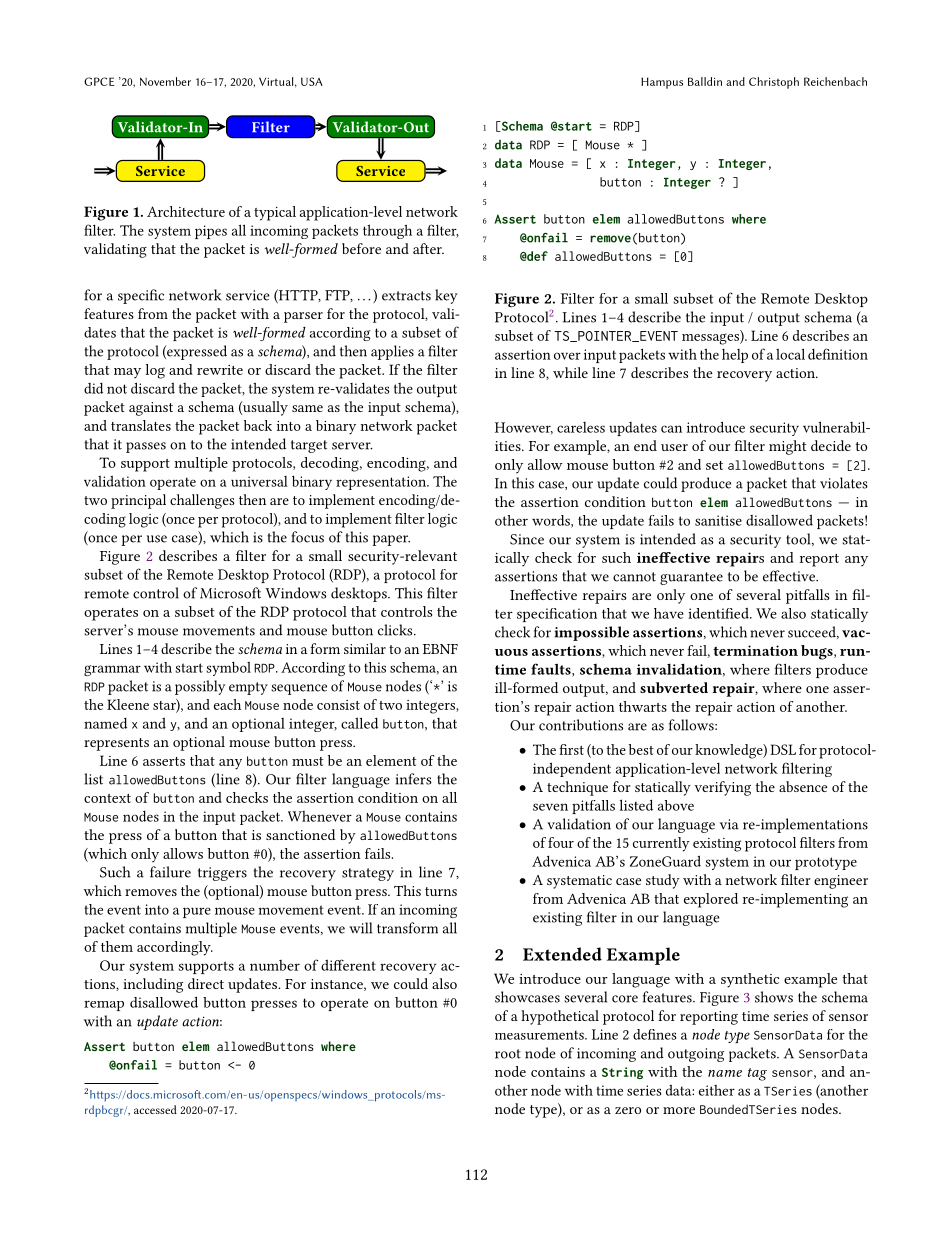 This screenshot has height=1233, width=952. I want to click on Since, so click(527, 539).
